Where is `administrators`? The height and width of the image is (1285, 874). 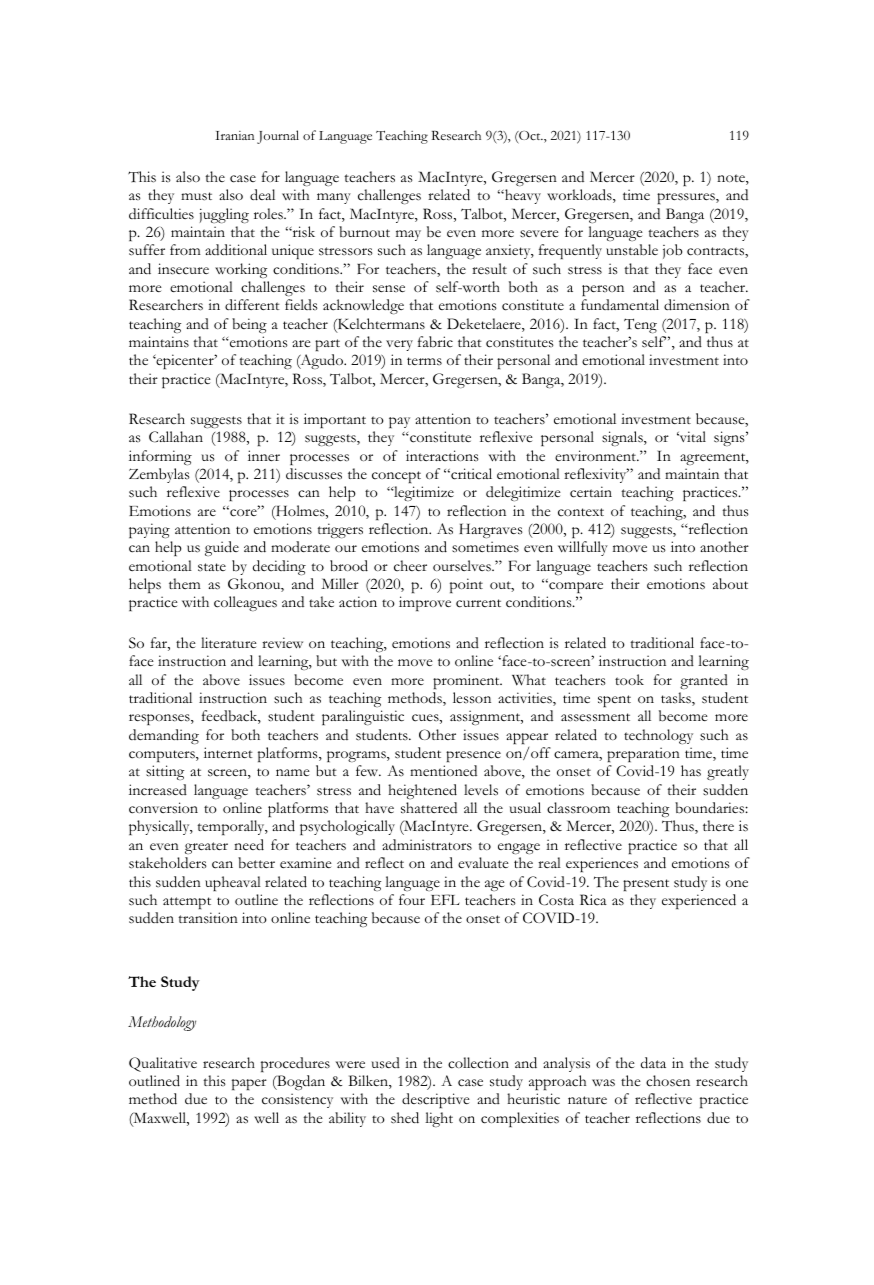
administrators is located at coordinates (427, 845).
